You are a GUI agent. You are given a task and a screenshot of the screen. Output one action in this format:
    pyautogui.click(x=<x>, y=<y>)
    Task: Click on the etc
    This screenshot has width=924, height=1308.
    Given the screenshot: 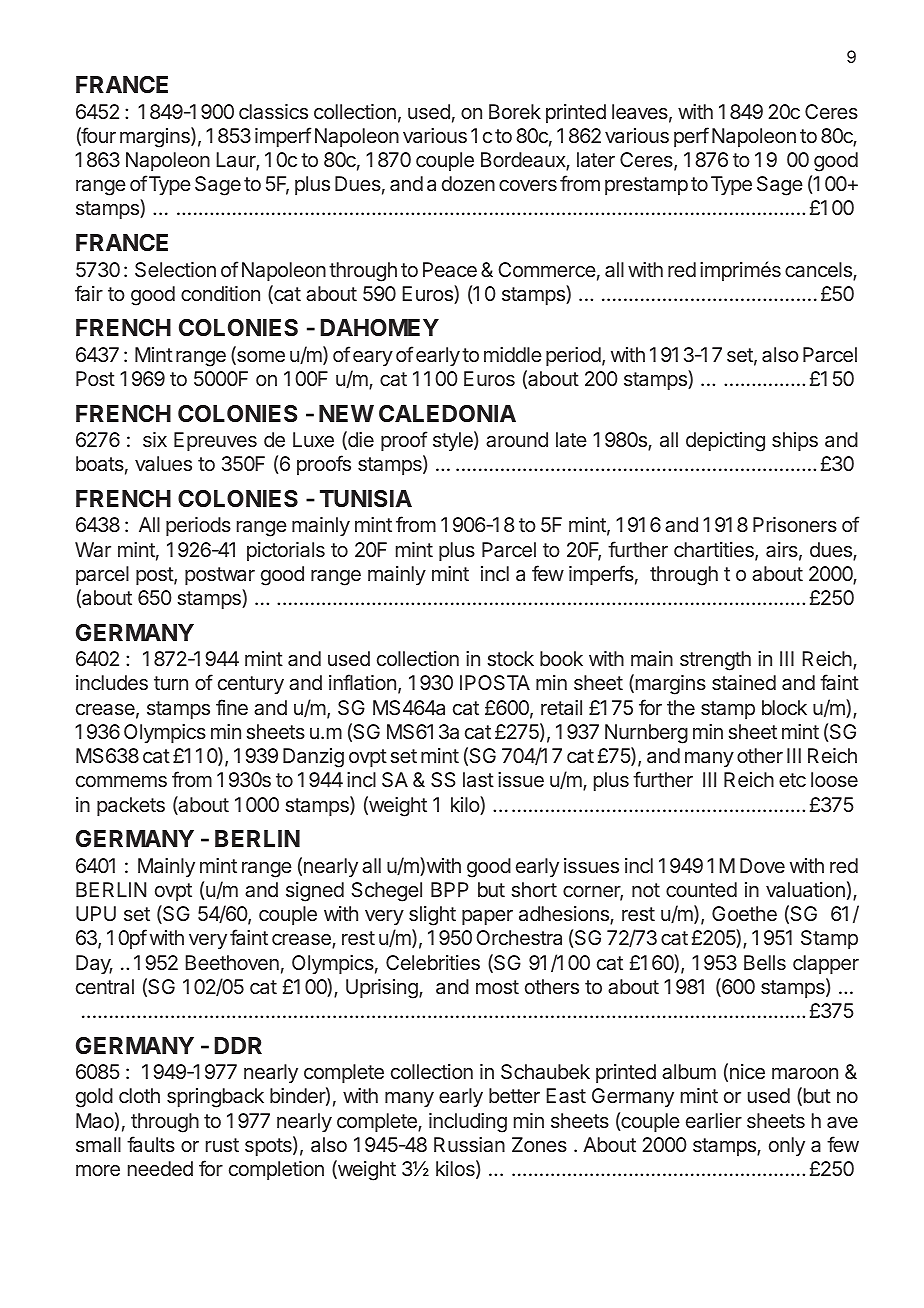 What is the action you would take?
    pyautogui.click(x=792, y=780)
